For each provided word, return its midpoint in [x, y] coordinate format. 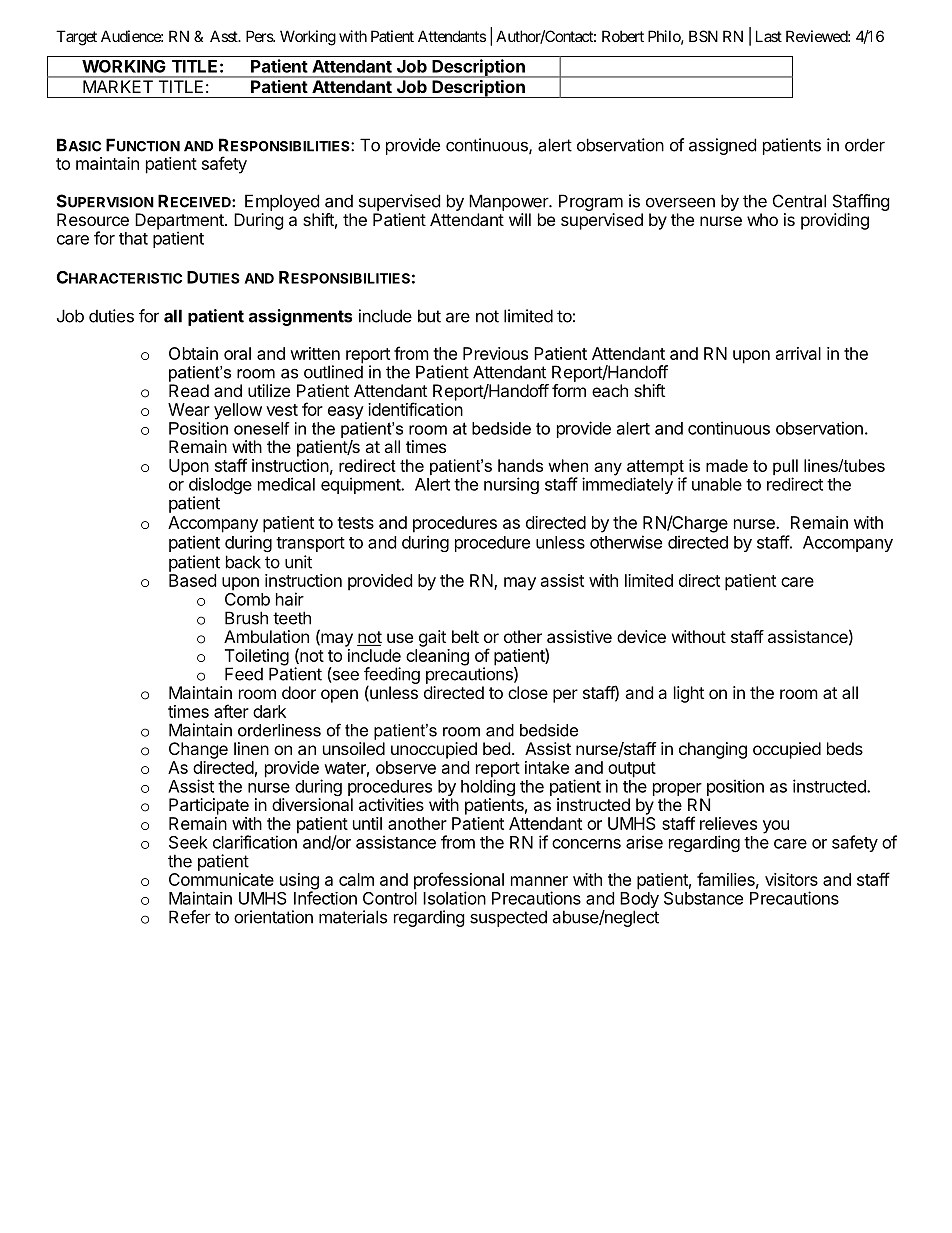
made [727, 465]
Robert [623, 36]
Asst [225, 36]
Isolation [454, 898]
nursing [511, 485]
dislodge [220, 487]
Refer [190, 917]
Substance [703, 898]
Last [769, 36]
